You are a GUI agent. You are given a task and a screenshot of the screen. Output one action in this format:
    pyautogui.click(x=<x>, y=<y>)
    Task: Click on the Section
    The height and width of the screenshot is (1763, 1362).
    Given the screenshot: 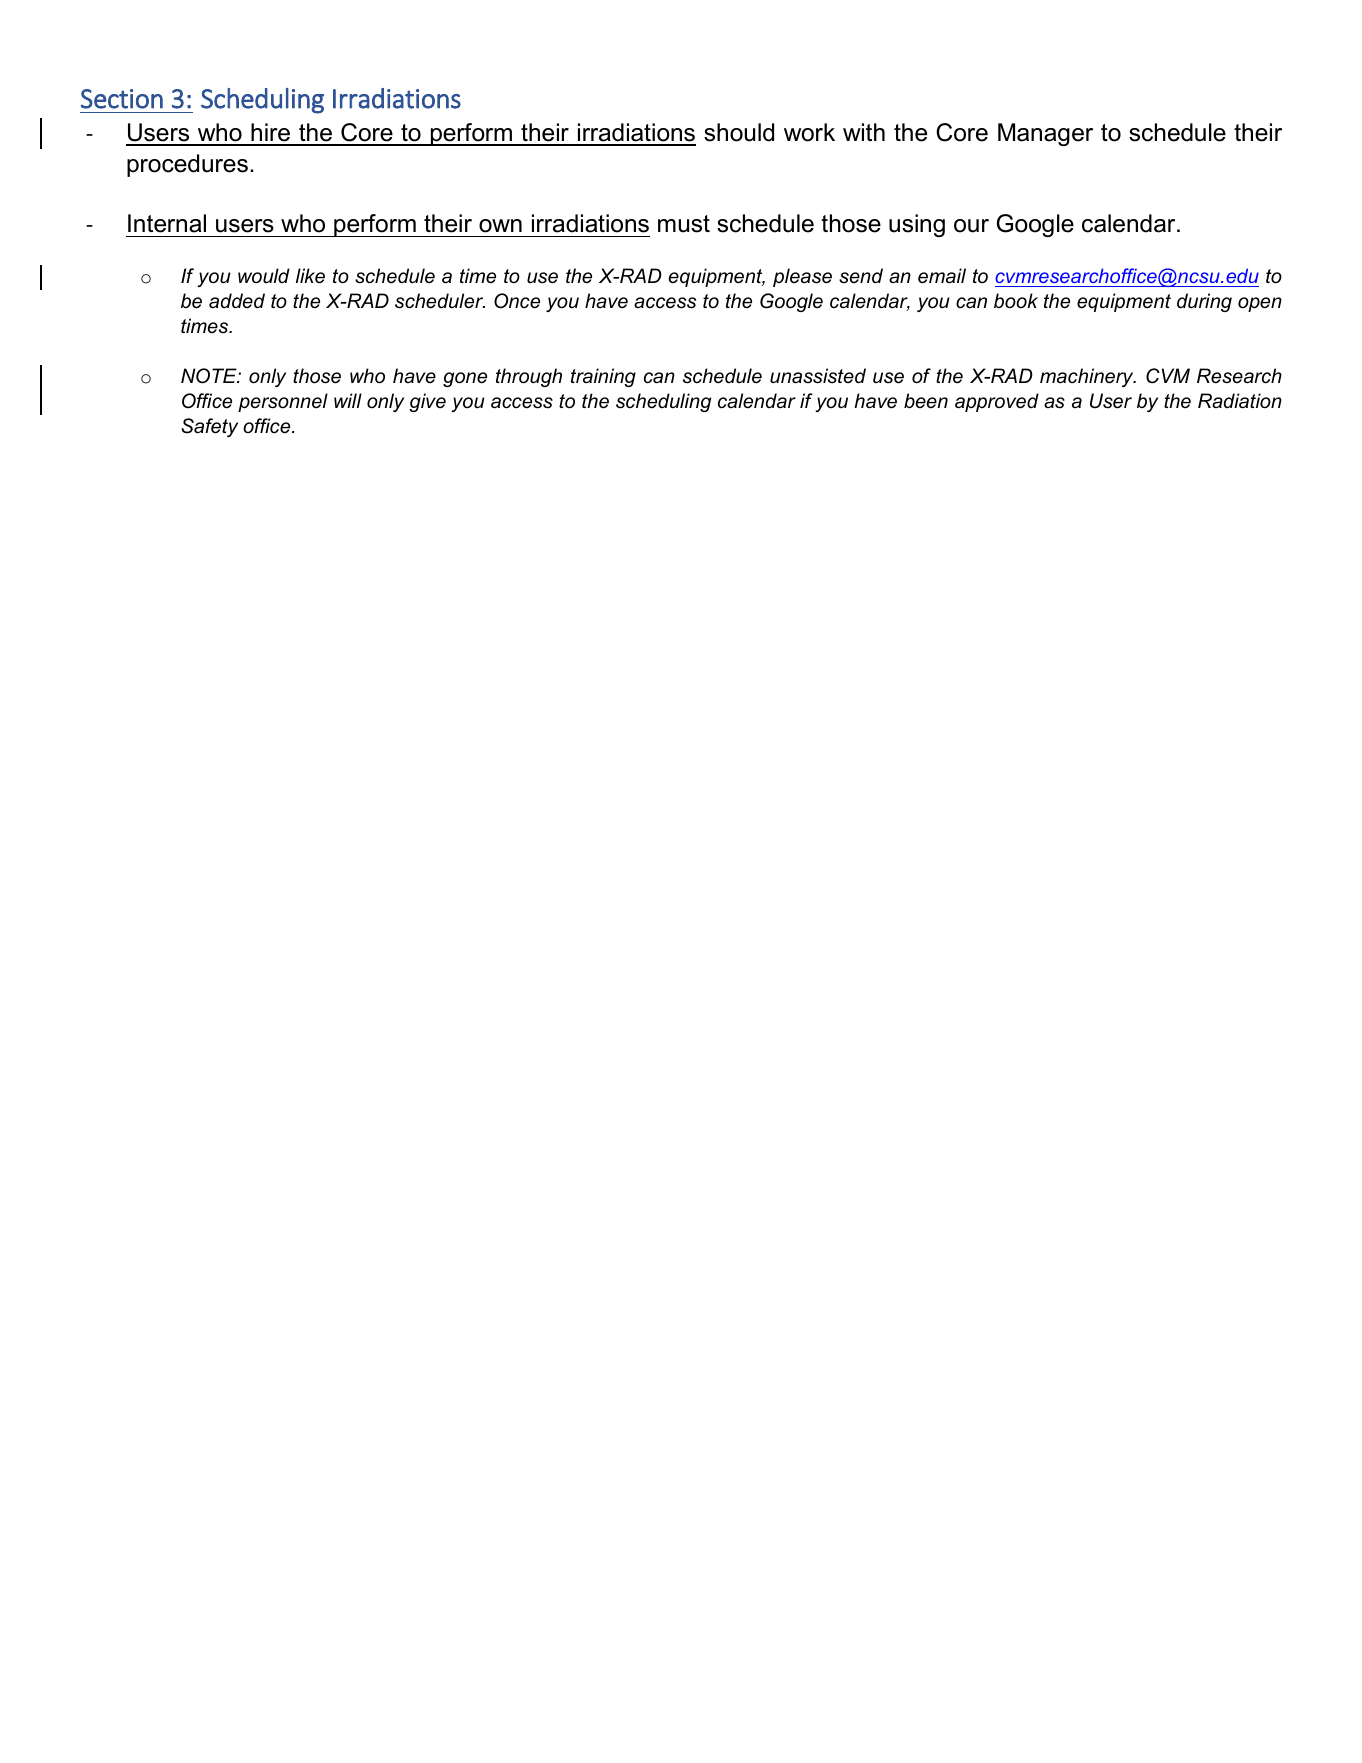 What is the action you would take?
    pyautogui.click(x=122, y=99)
